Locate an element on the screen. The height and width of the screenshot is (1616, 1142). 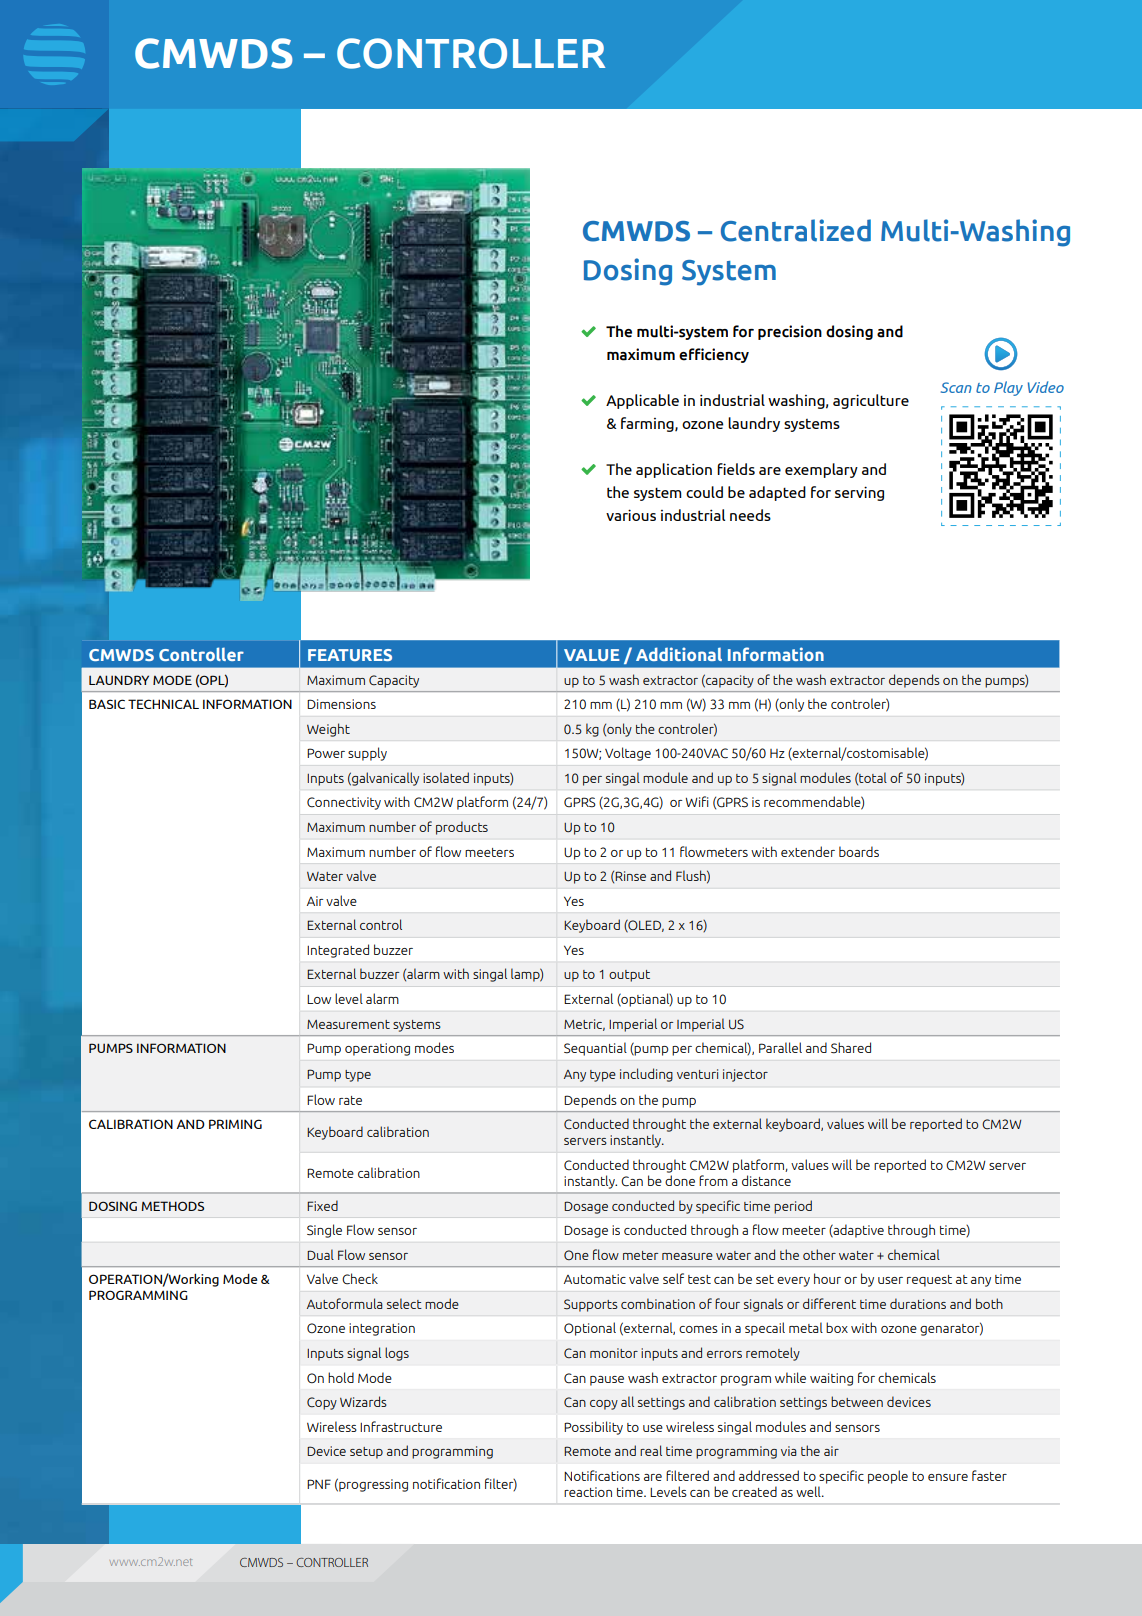
Shared is located at coordinates (851, 1048).
